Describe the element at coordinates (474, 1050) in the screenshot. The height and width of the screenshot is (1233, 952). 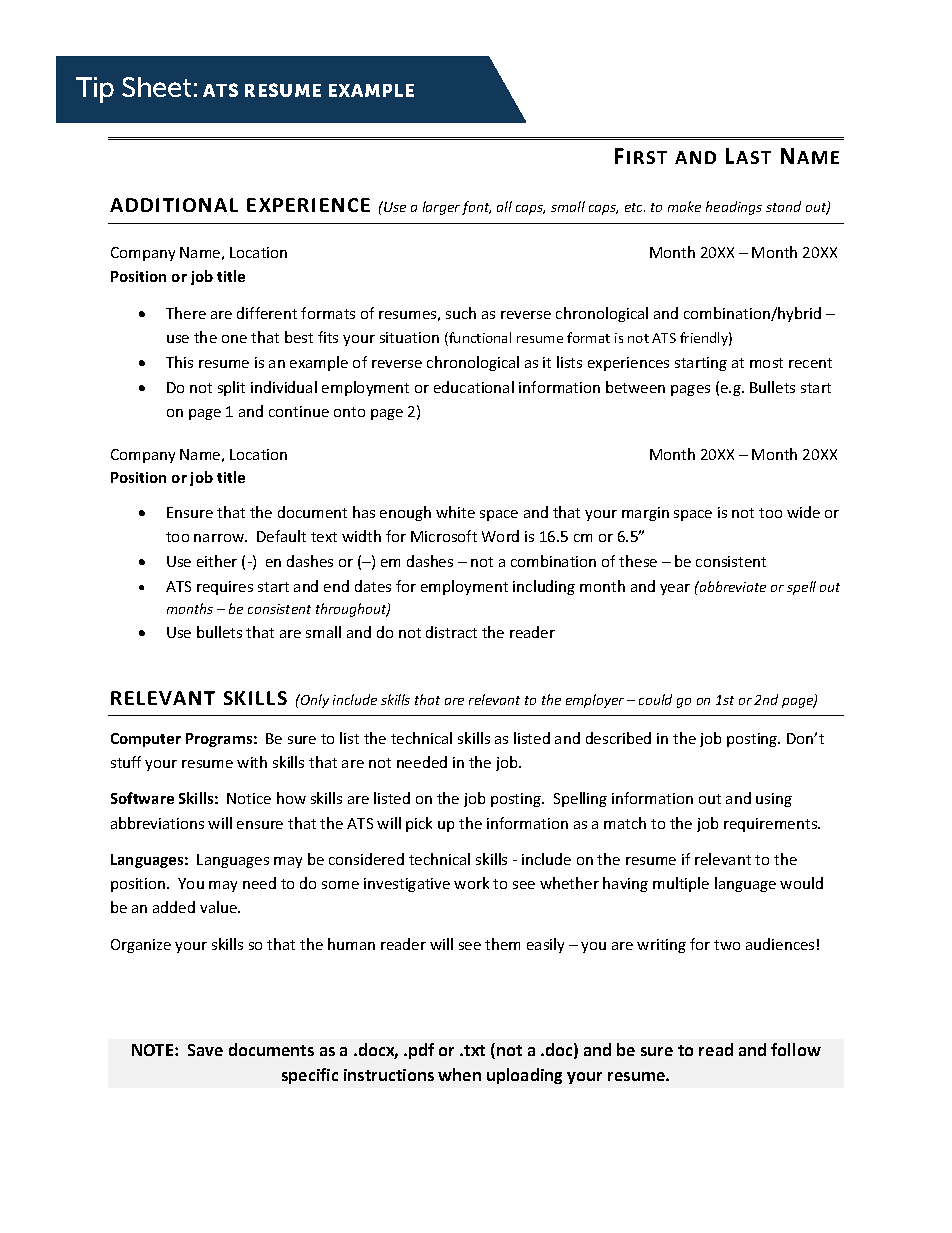
I see `txt` at that location.
